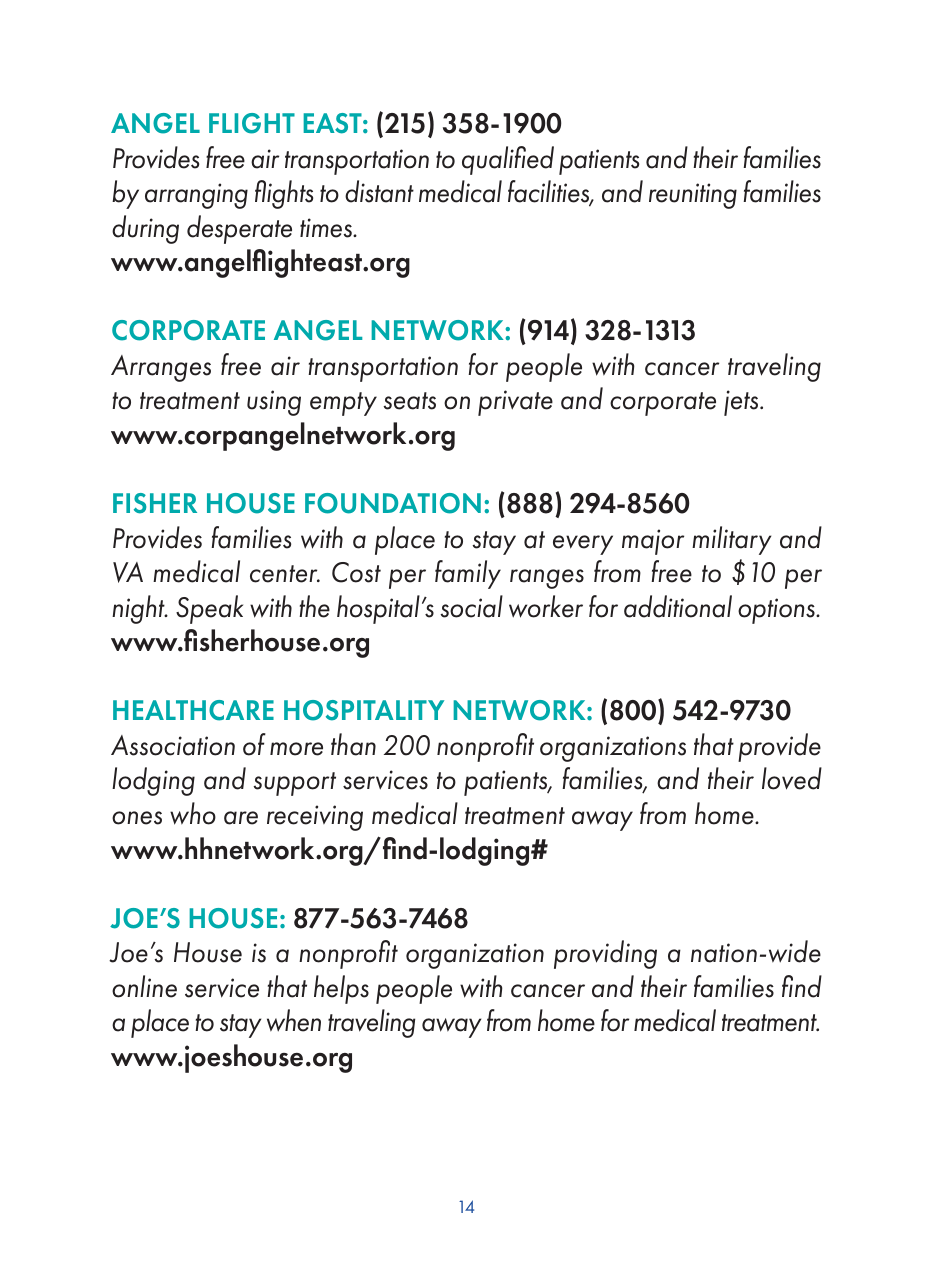  What do you see at coordinates (239, 229) in the screenshot?
I see `desperate` at bounding box center [239, 229].
